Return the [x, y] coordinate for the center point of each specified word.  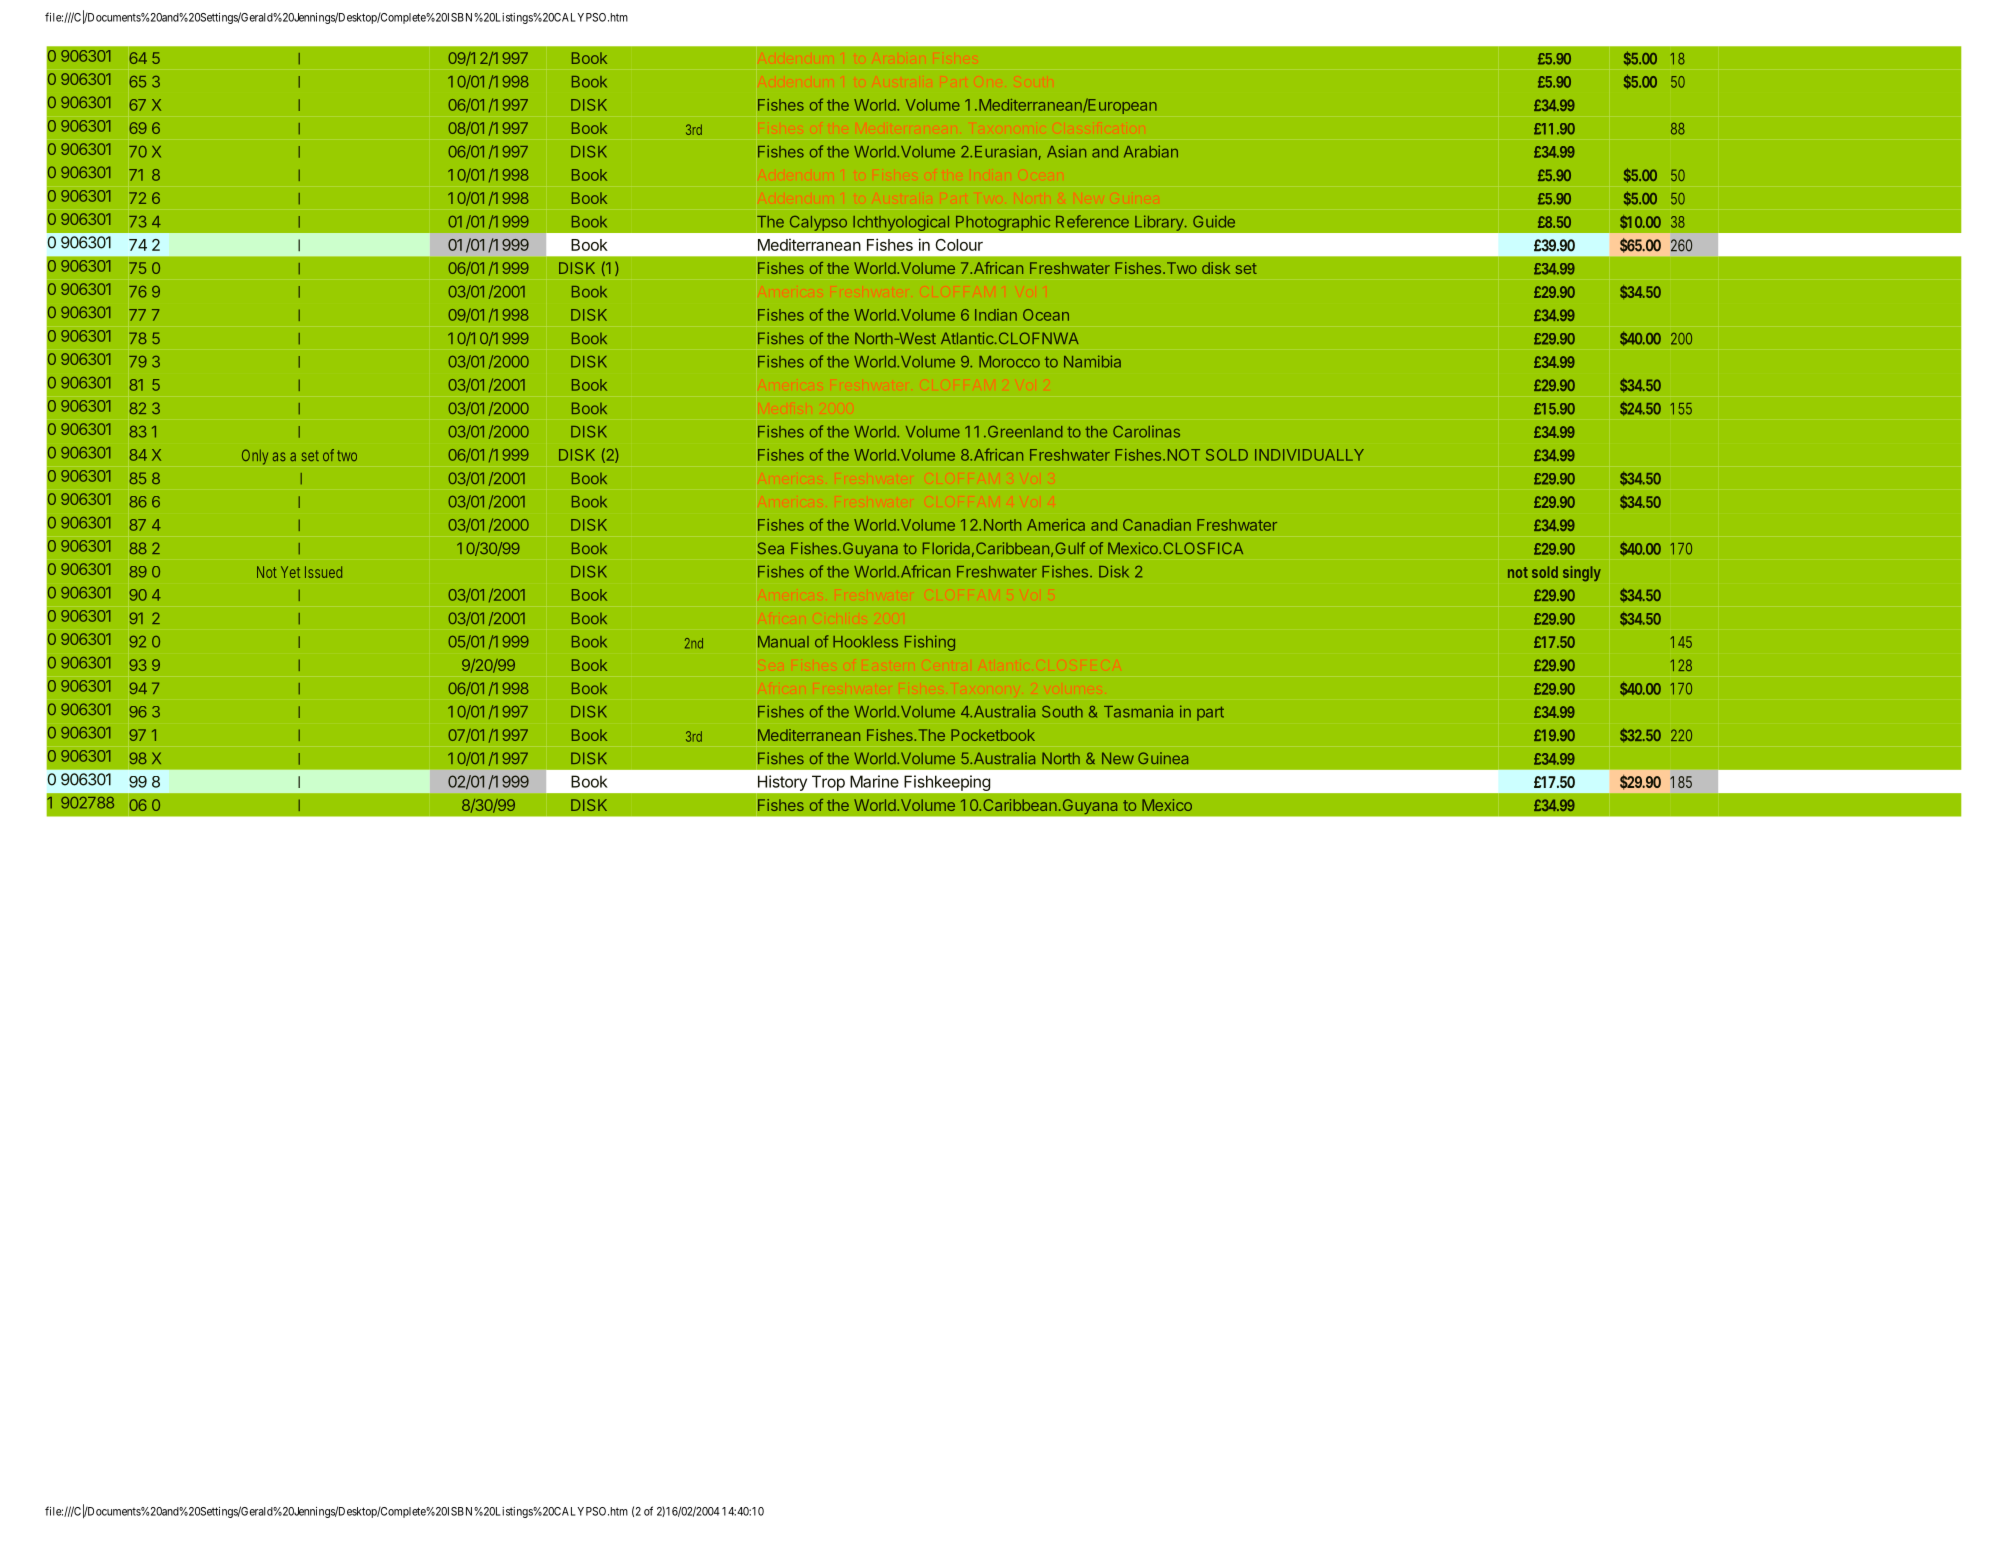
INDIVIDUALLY [1309, 455]
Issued [323, 572]
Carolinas [1146, 432]
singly [1582, 574]
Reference [1092, 221]
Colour [959, 245]
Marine [874, 781]
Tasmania [1138, 711]
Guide [1214, 222]
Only [255, 457]
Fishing [930, 643]
